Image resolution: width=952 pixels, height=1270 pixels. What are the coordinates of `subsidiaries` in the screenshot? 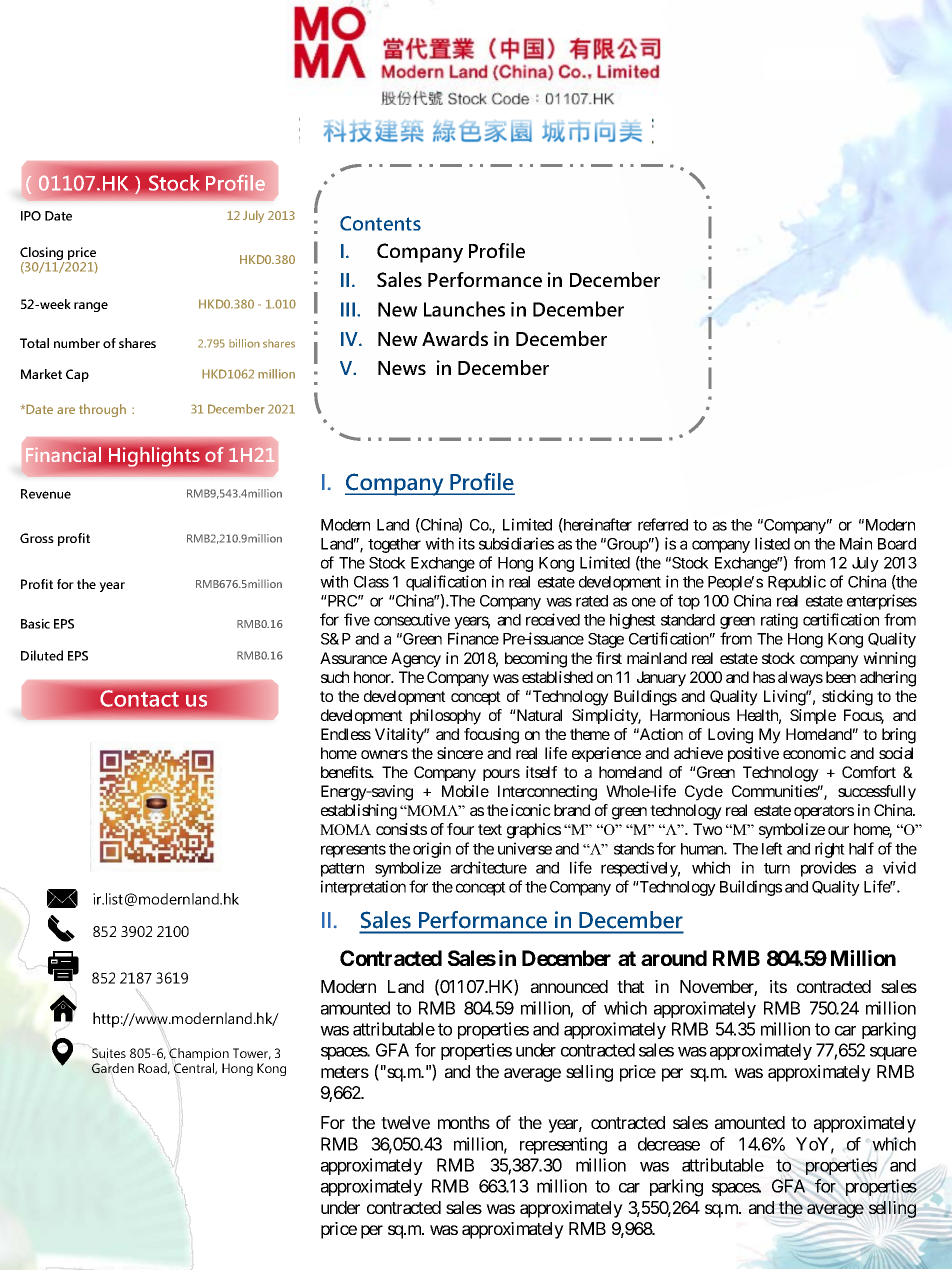 It's located at (516, 543).
